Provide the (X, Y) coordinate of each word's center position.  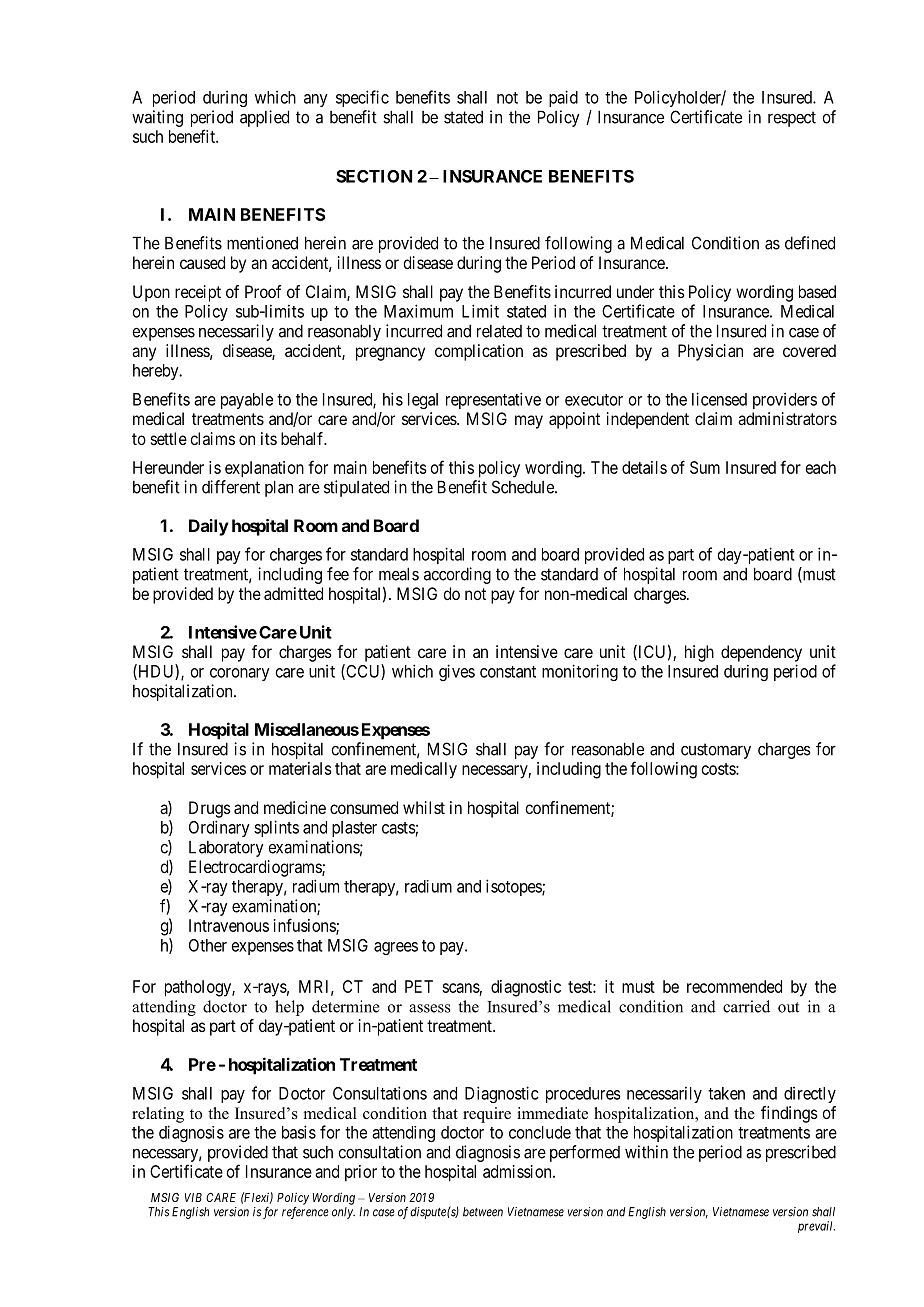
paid (563, 98)
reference (305, 1212)
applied (264, 118)
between (483, 1212)
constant (508, 672)
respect (792, 119)
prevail (816, 1227)
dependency (761, 653)
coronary (240, 674)
